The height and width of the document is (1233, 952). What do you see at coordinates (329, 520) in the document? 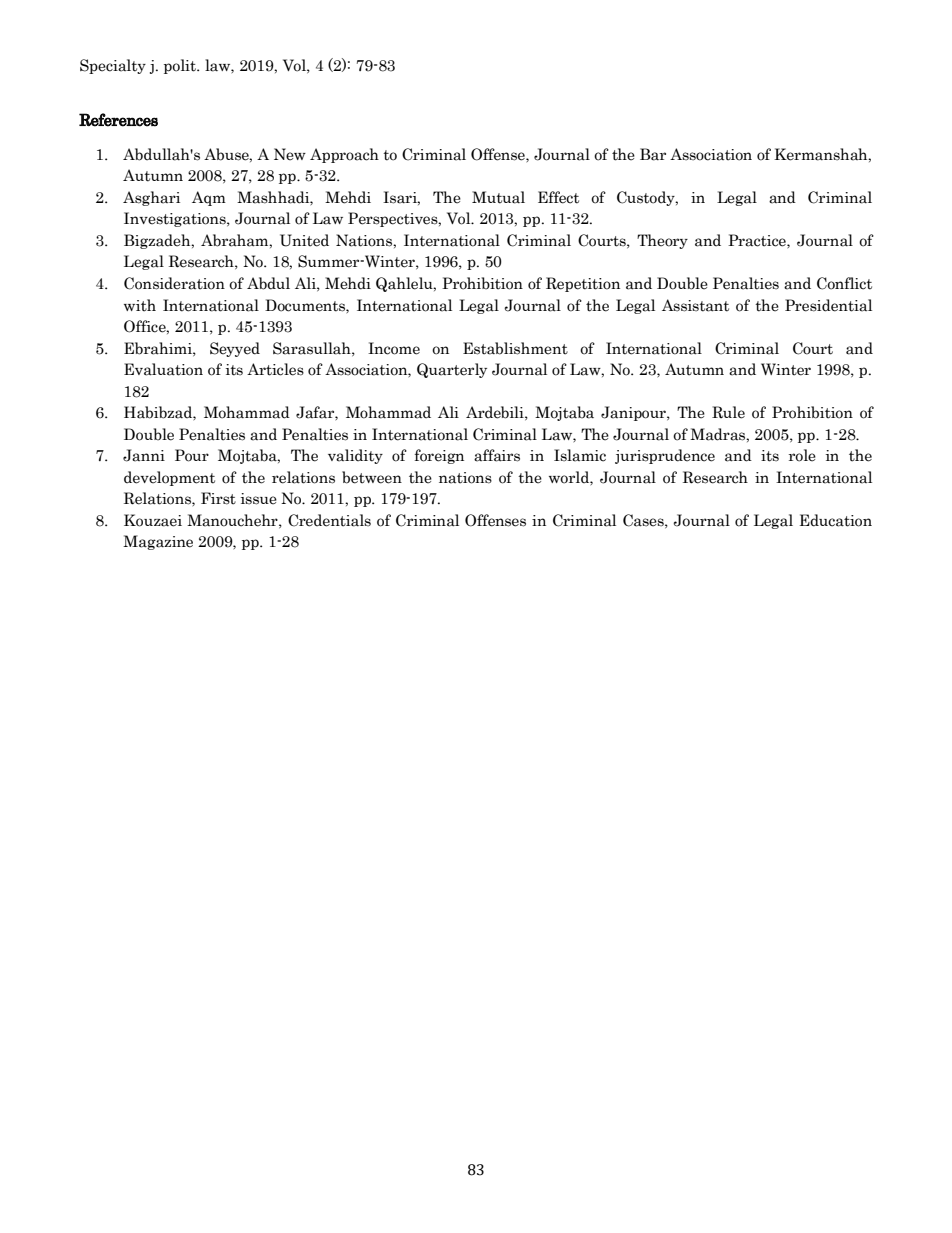
I see `Credentials` at bounding box center [329, 520].
